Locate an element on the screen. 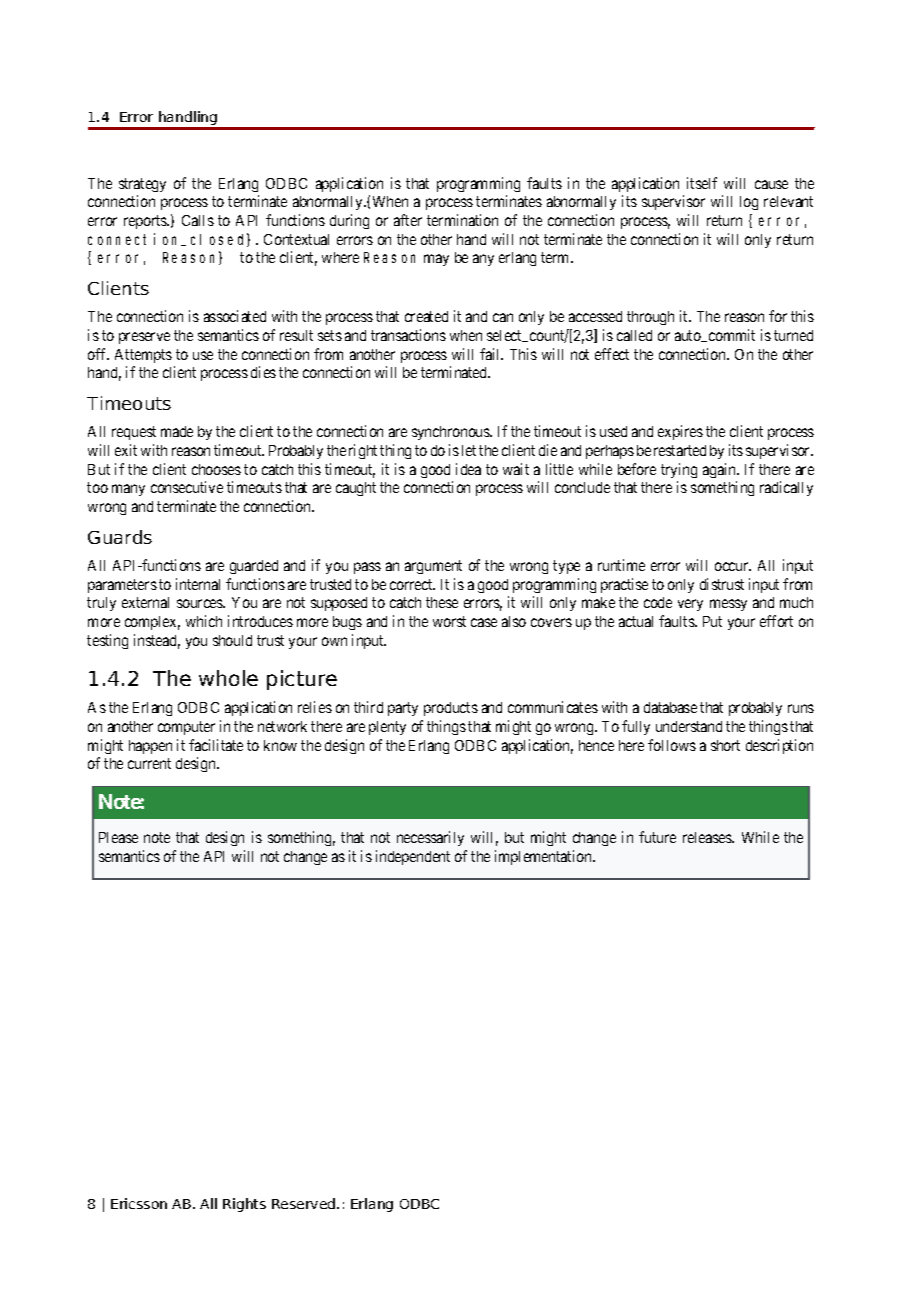 This screenshot has height=1308, width=924. log is located at coordinates (749, 203).
